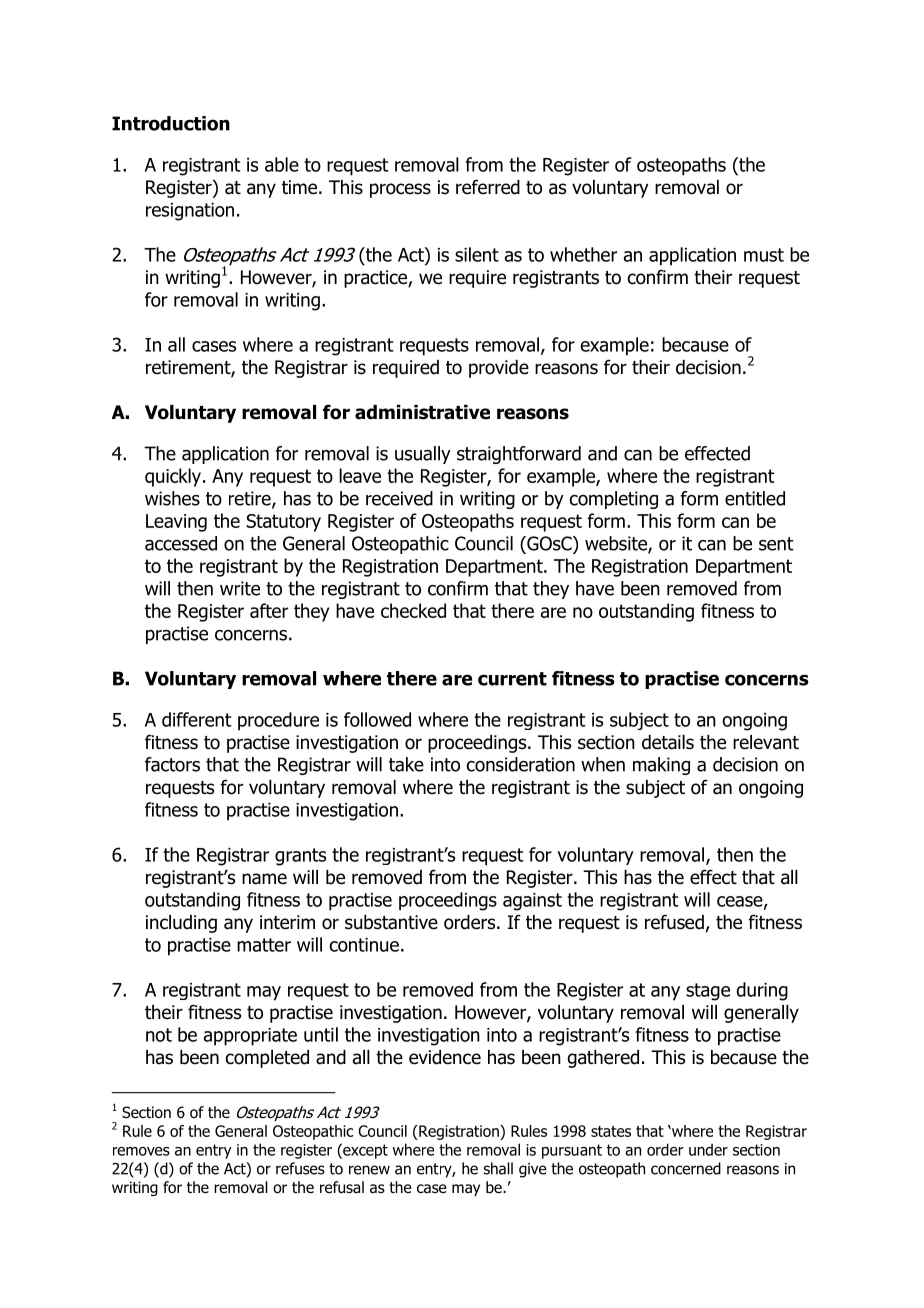  Describe the element at coordinates (764, 255) in the screenshot. I see `must` at that location.
